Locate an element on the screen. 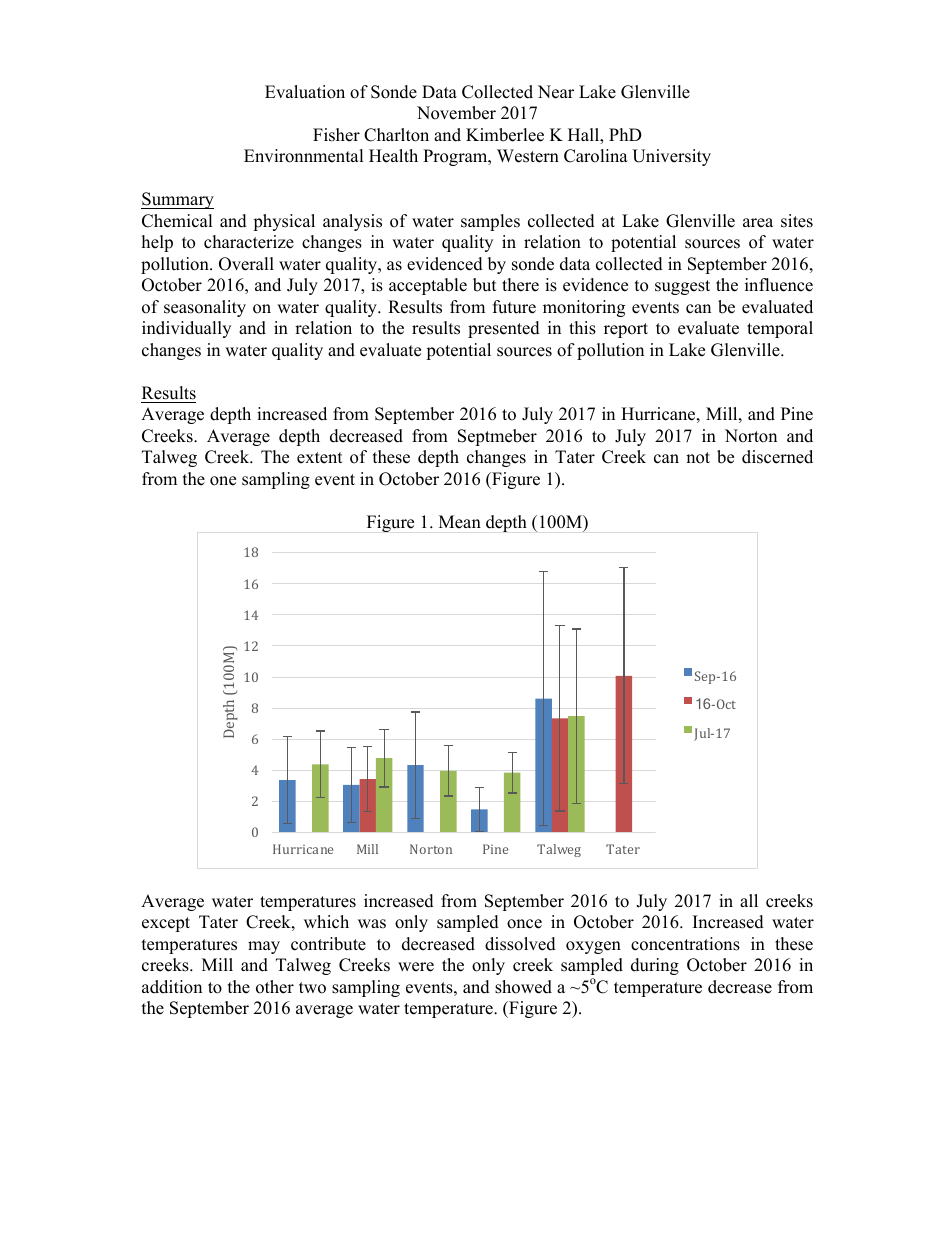  oxygen is located at coordinates (593, 947).
